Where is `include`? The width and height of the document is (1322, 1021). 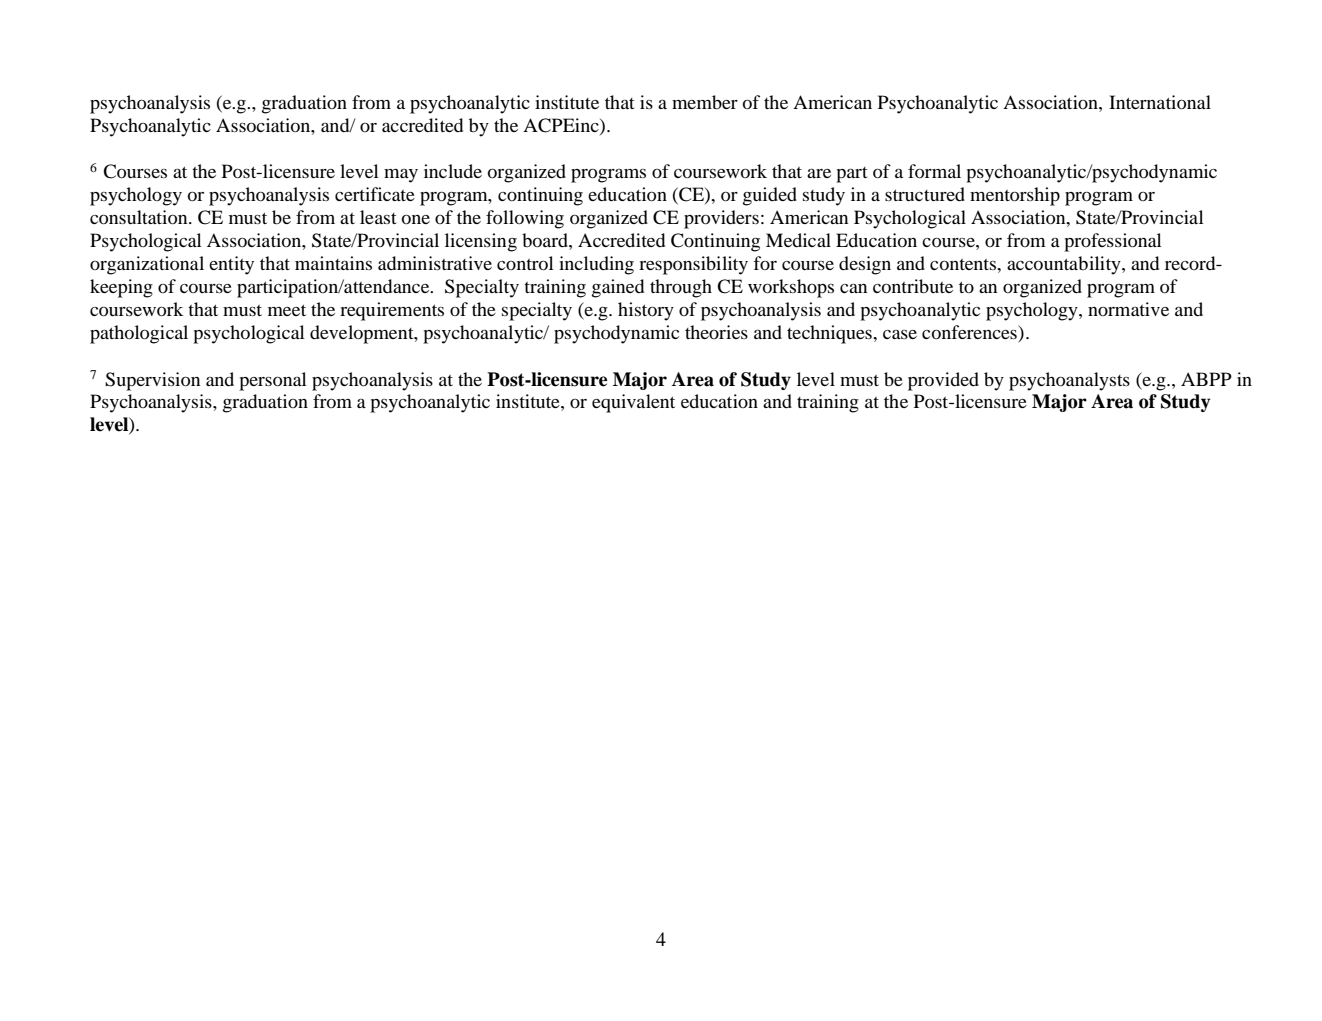 include is located at coordinates (453, 171).
